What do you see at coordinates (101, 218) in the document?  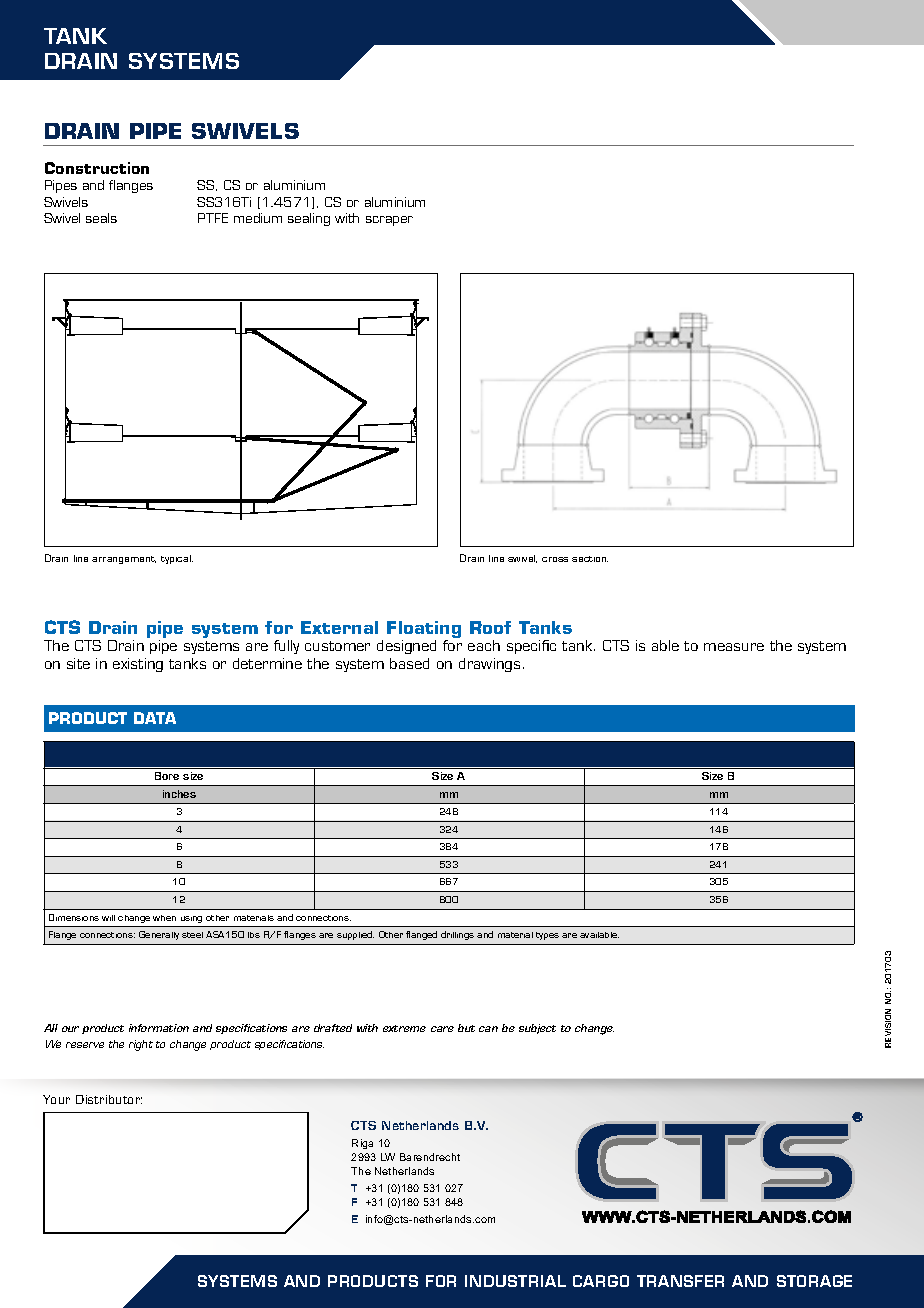 I see `seals` at bounding box center [101, 218].
